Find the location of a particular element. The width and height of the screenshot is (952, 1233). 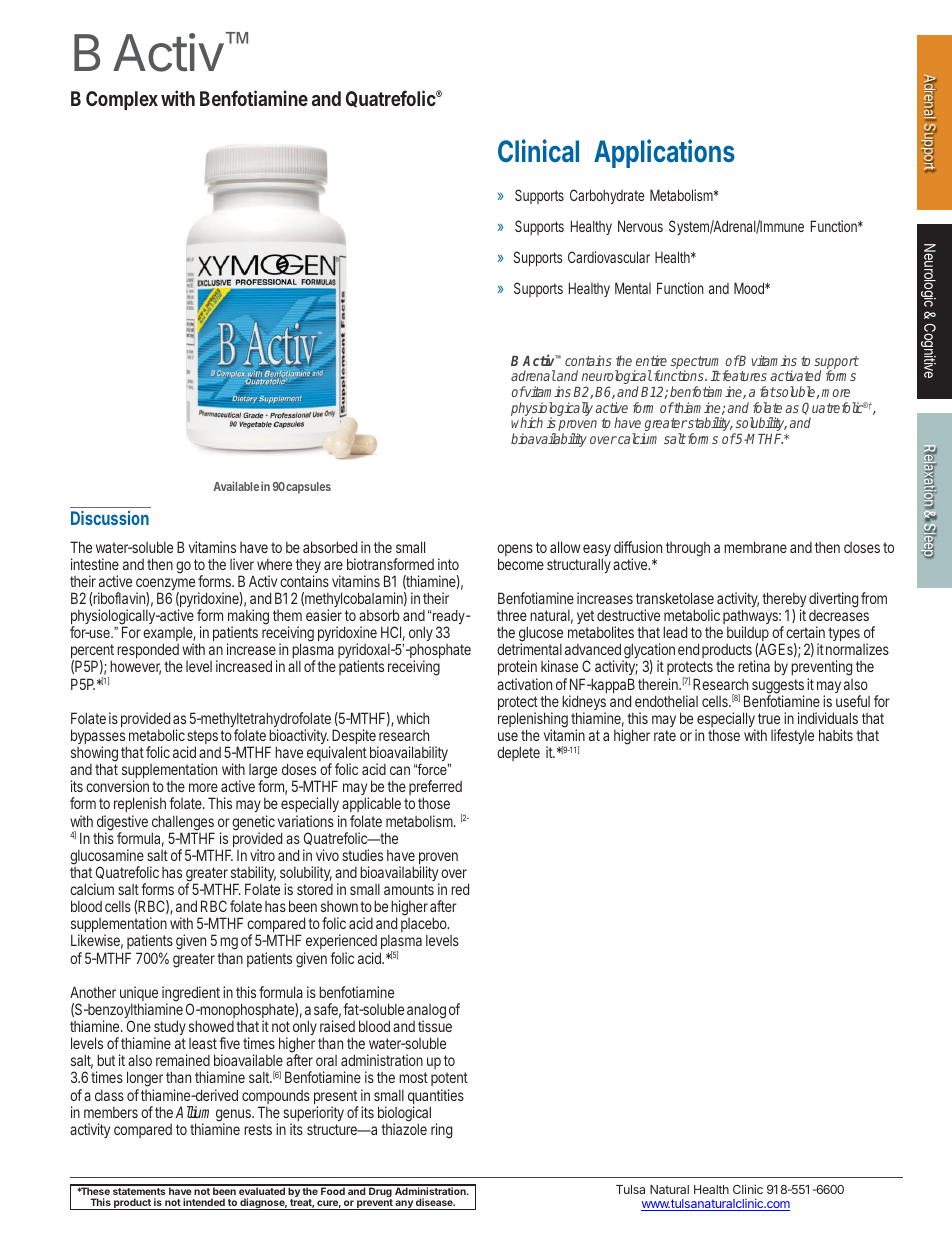

lifestyle is located at coordinates (792, 736).
